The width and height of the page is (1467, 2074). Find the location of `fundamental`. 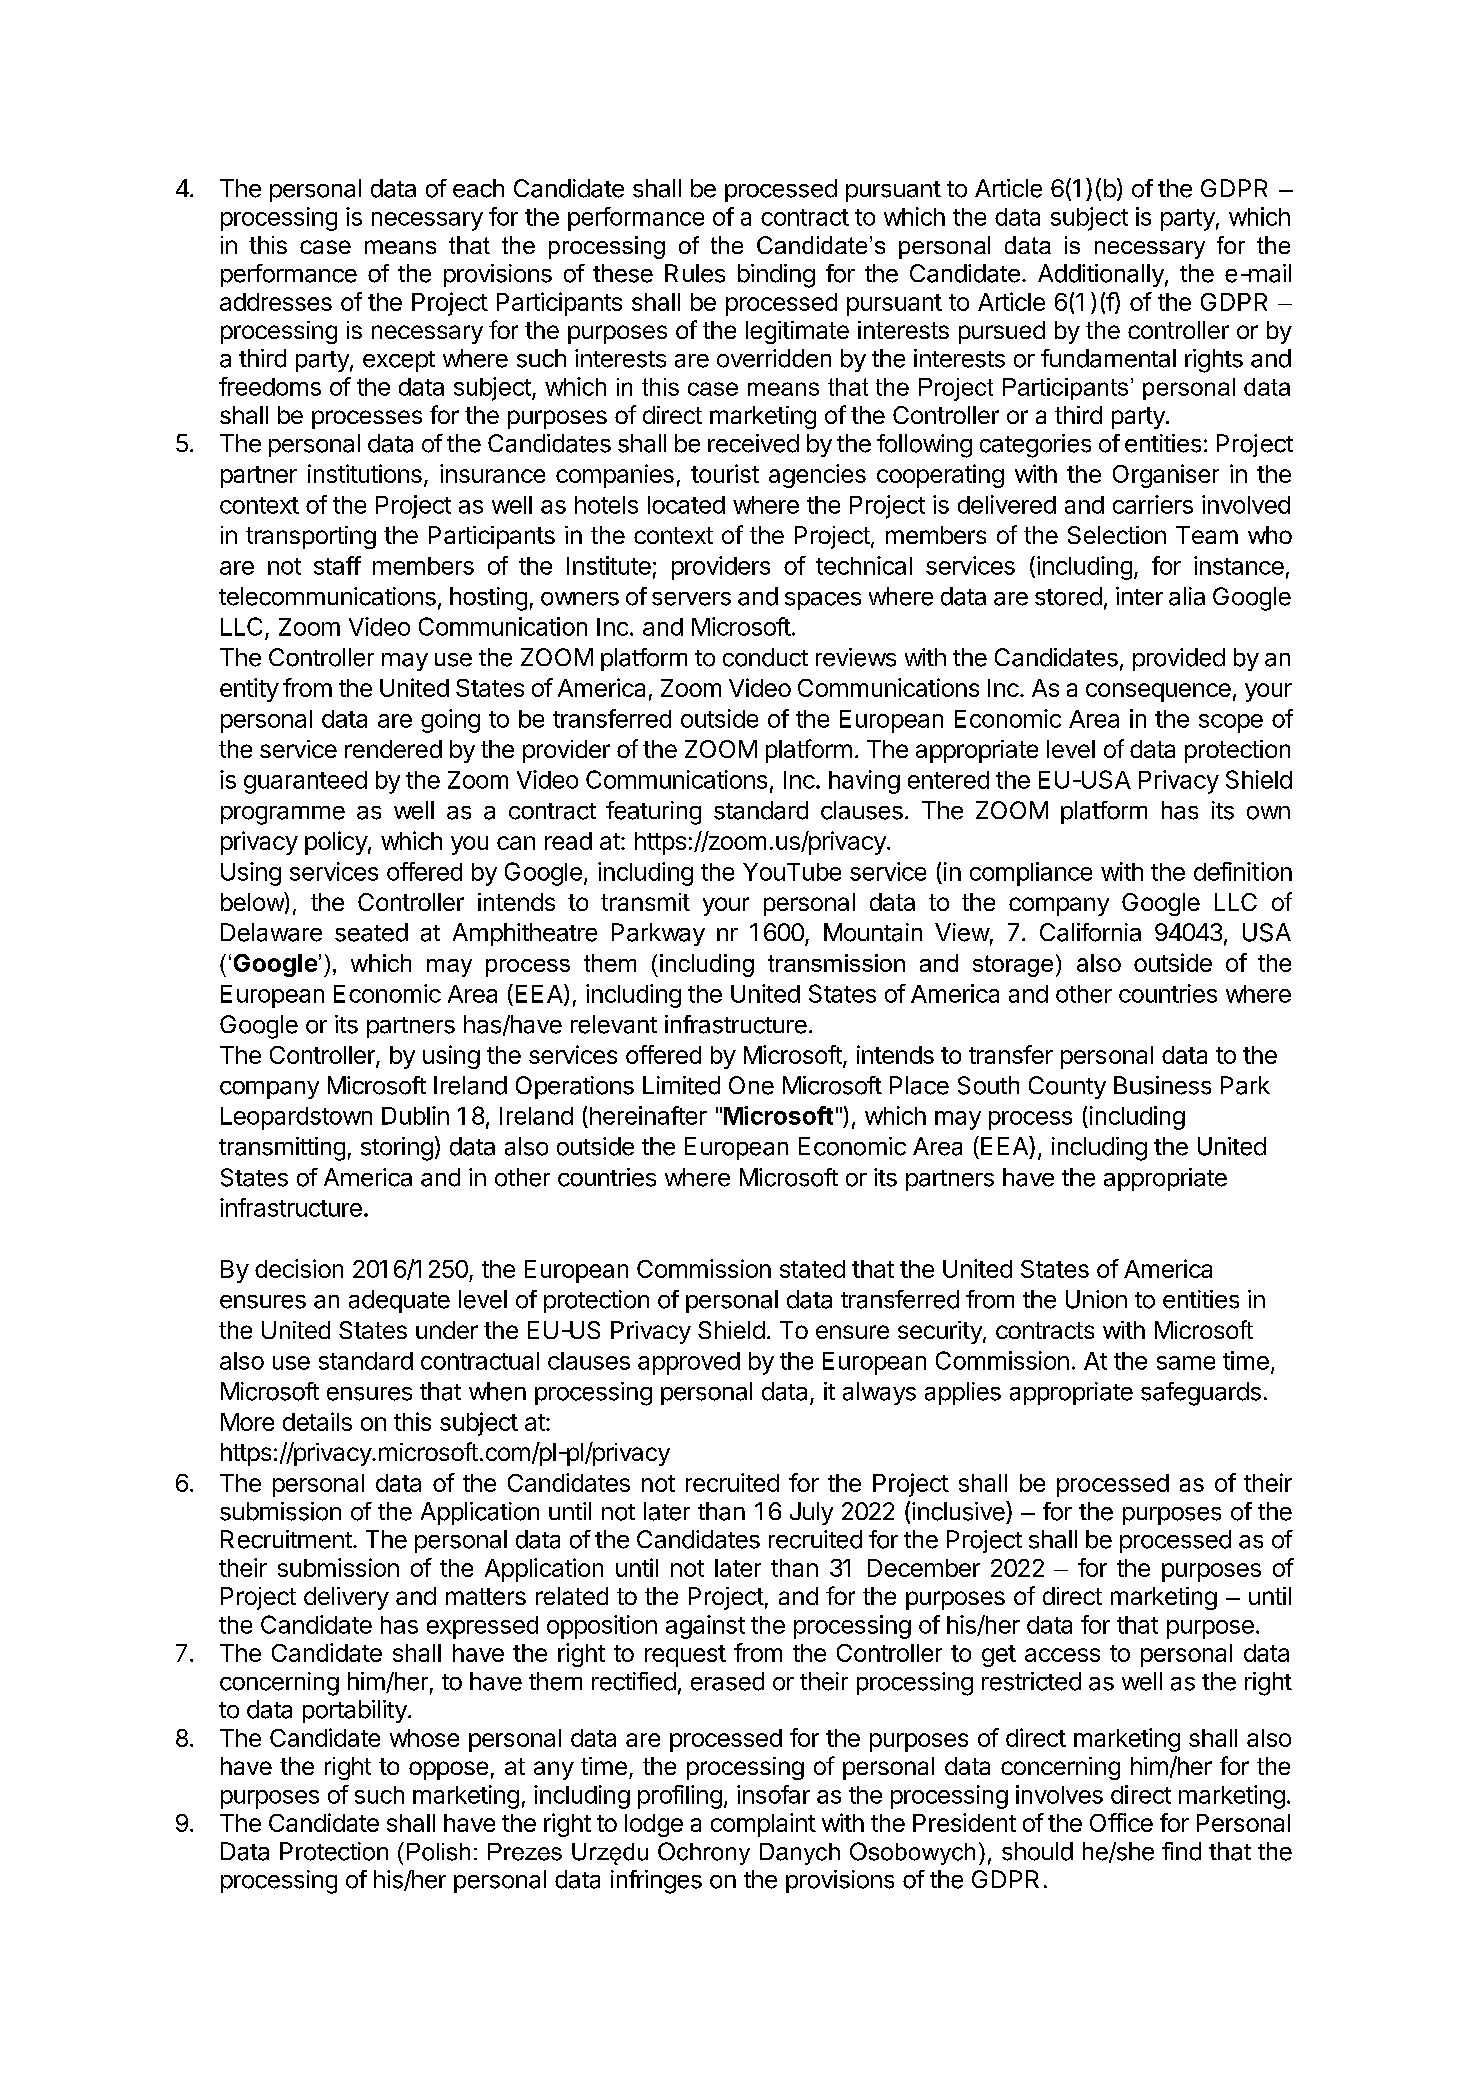

fundamental is located at coordinates (1108, 358).
